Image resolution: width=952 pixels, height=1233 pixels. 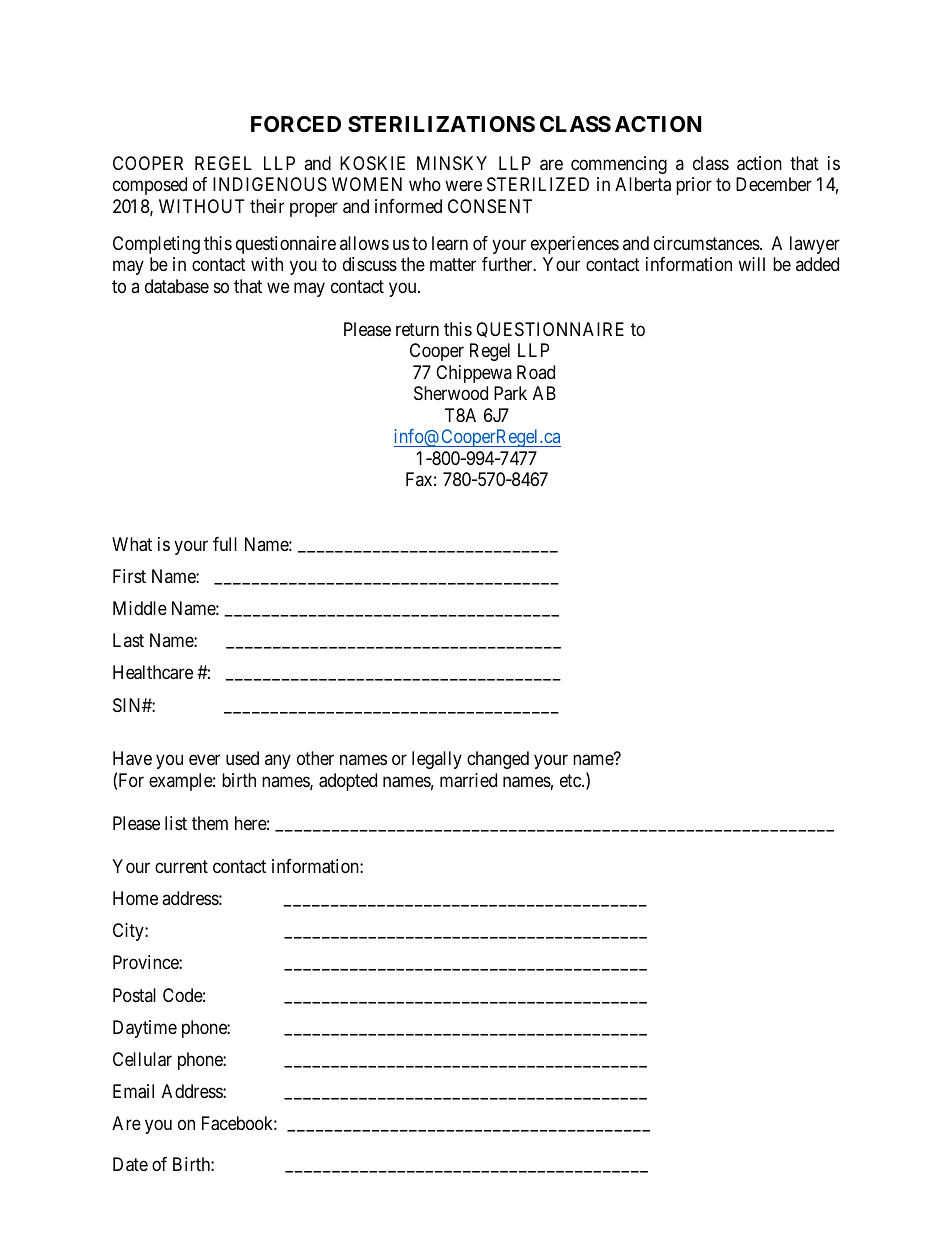 What do you see at coordinates (133, 1091) in the image?
I see `Email` at bounding box center [133, 1091].
